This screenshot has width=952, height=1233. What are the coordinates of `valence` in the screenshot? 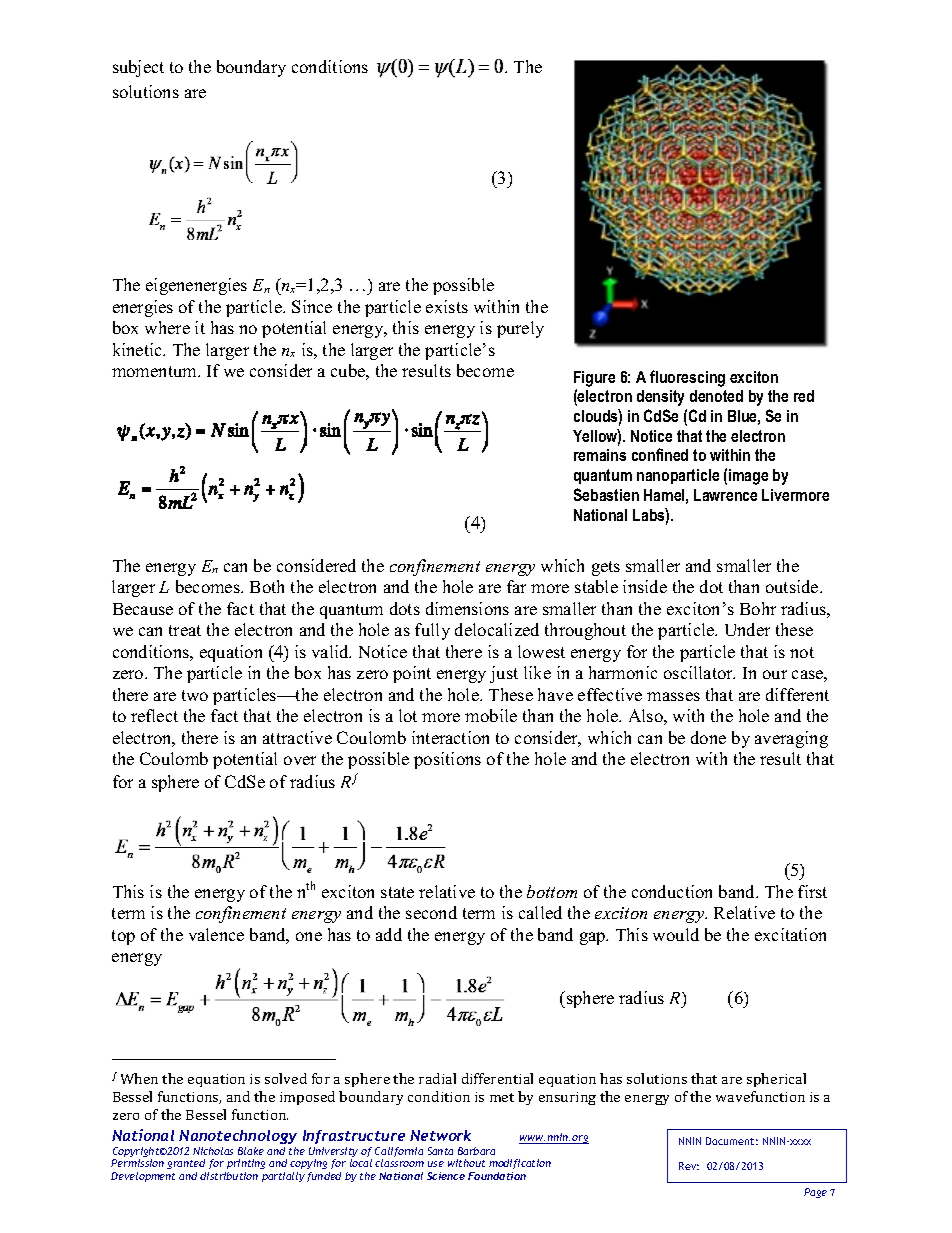 It's located at (216, 934).
